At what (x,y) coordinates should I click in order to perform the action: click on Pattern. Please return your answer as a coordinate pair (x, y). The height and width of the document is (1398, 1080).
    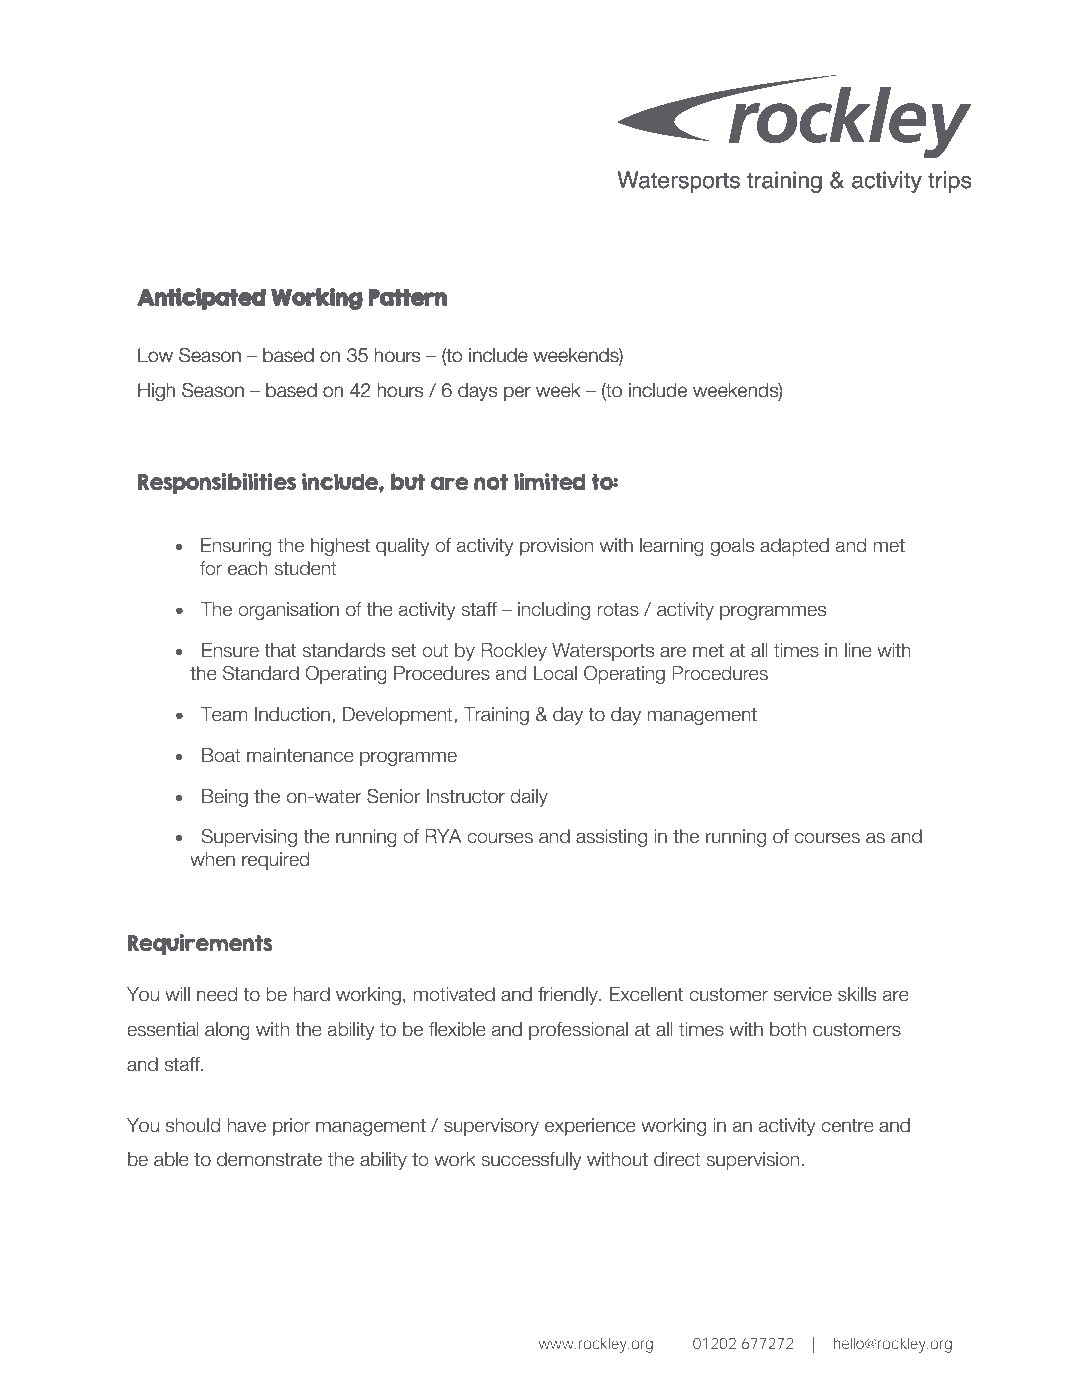
    Looking at the image, I should click on (407, 297).
